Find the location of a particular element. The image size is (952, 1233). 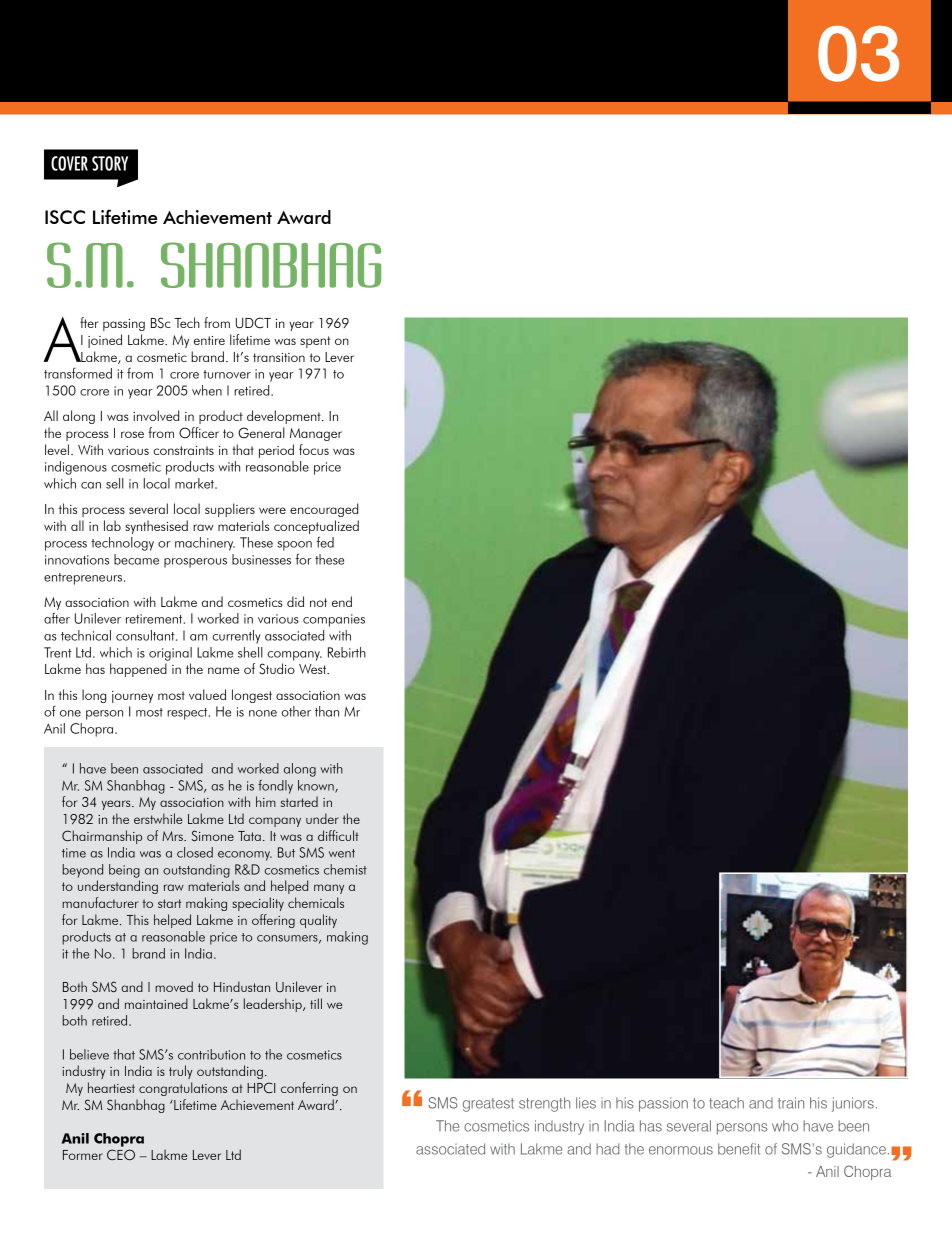

end is located at coordinates (342, 601).
